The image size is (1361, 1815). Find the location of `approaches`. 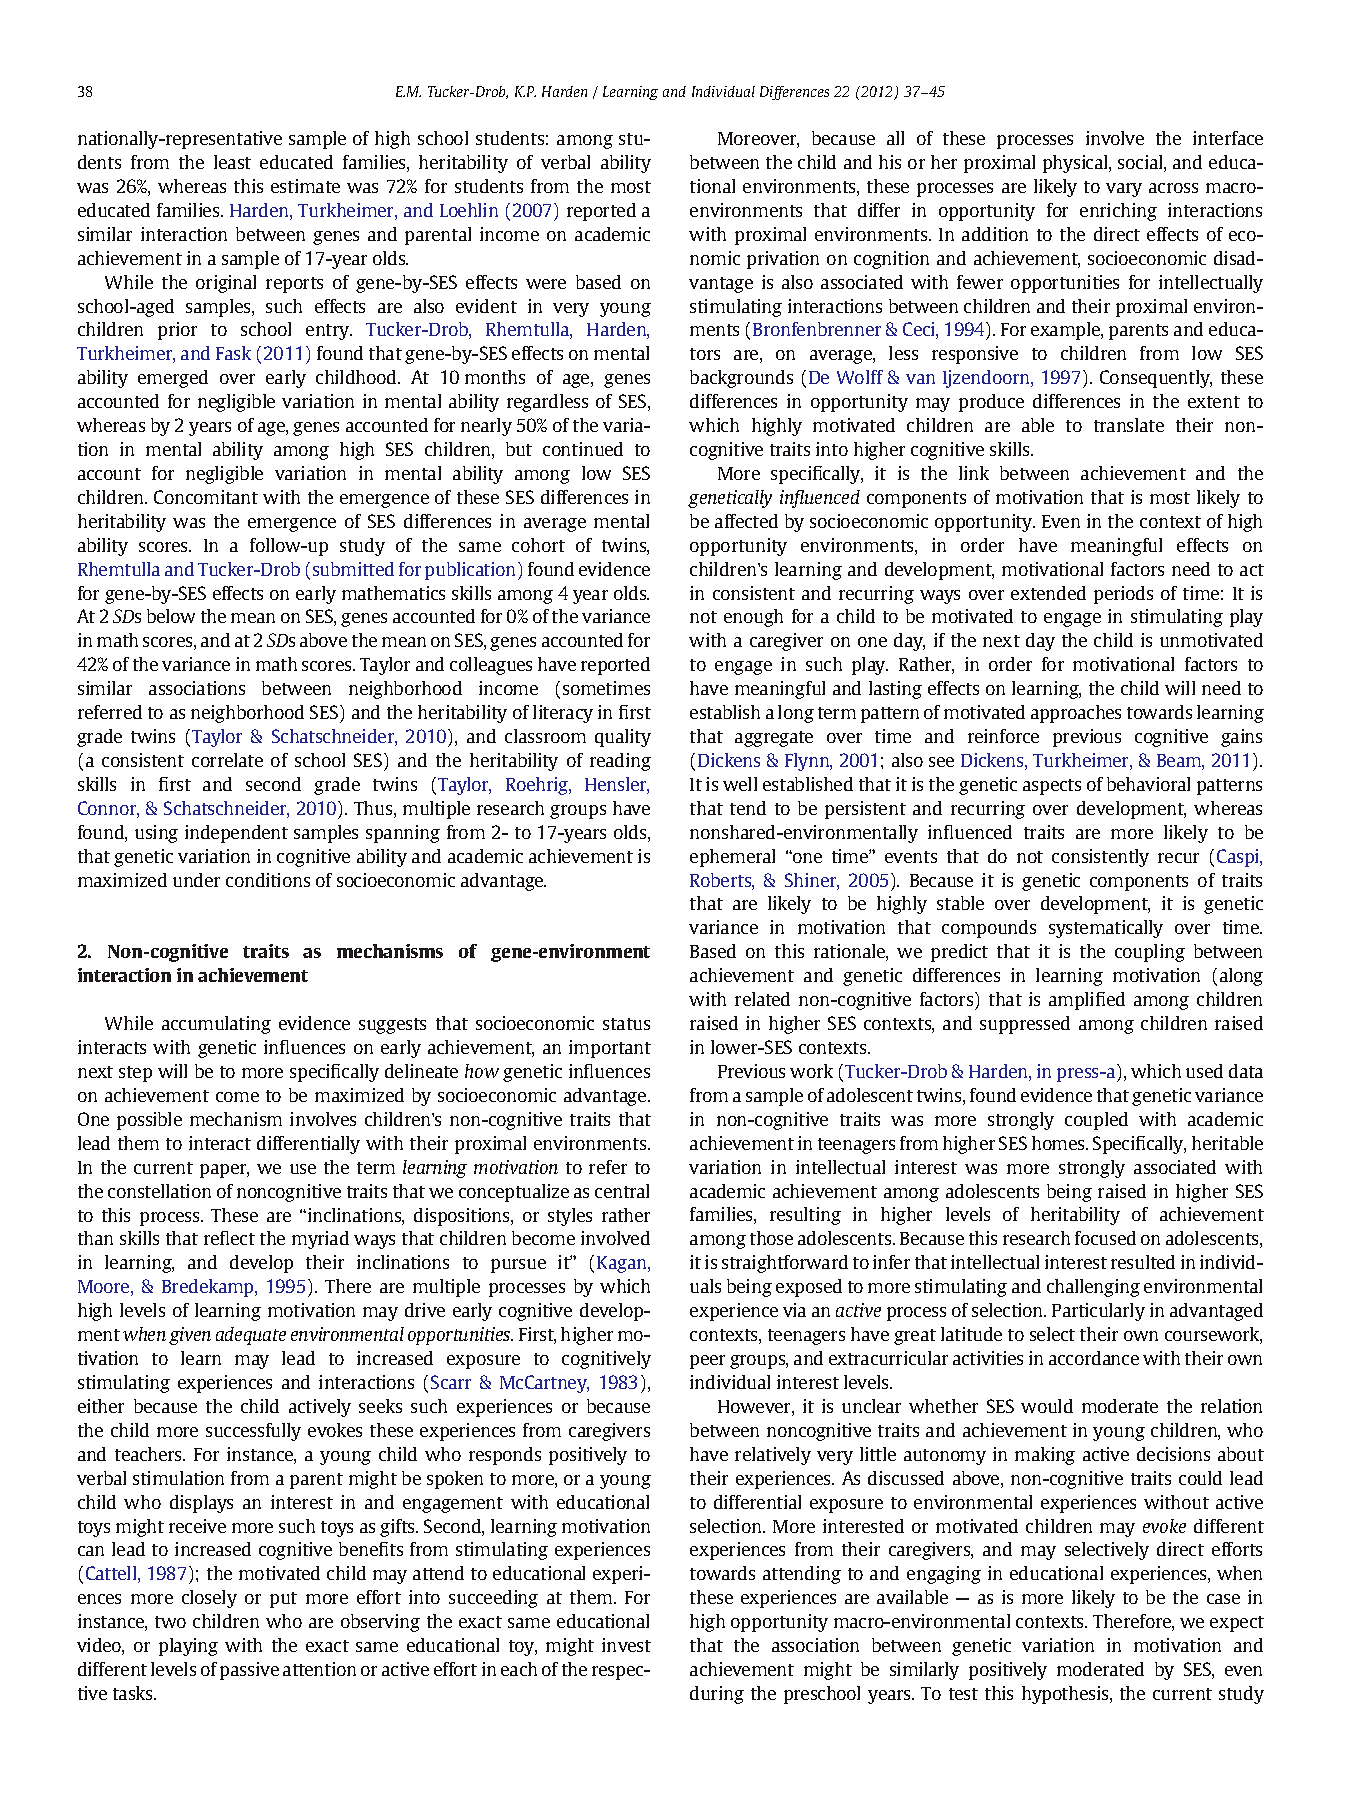

approaches is located at coordinates (1076, 714).
